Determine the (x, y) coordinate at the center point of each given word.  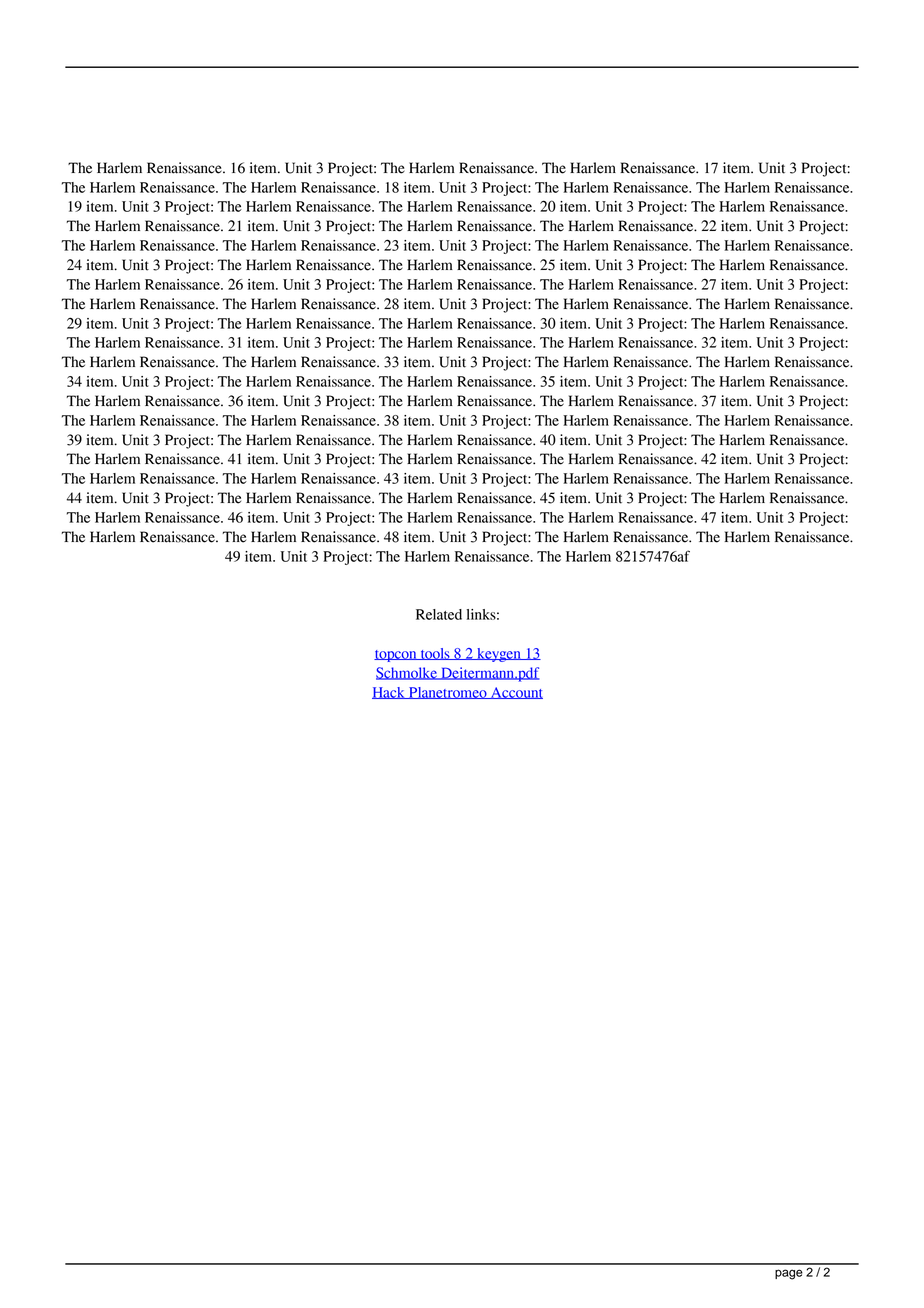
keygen (499, 655)
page (789, 1274)
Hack (389, 693)
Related (439, 614)
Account (516, 693)
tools (435, 654)
